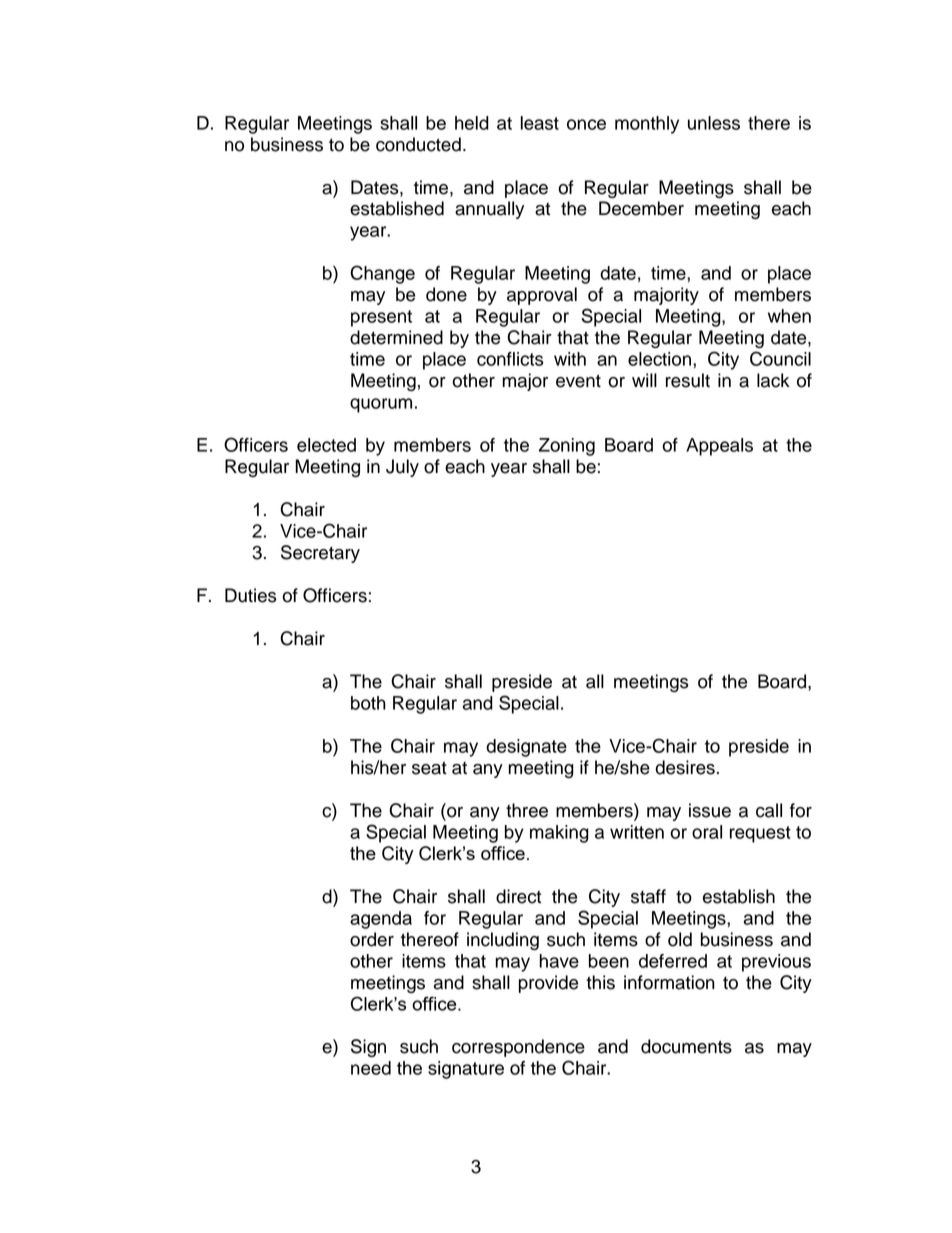 Image resolution: width=952 pixels, height=1233 pixels. What do you see at coordinates (371, 1068) in the screenshot?
I see `need` at bounding box center [371, 1068].
